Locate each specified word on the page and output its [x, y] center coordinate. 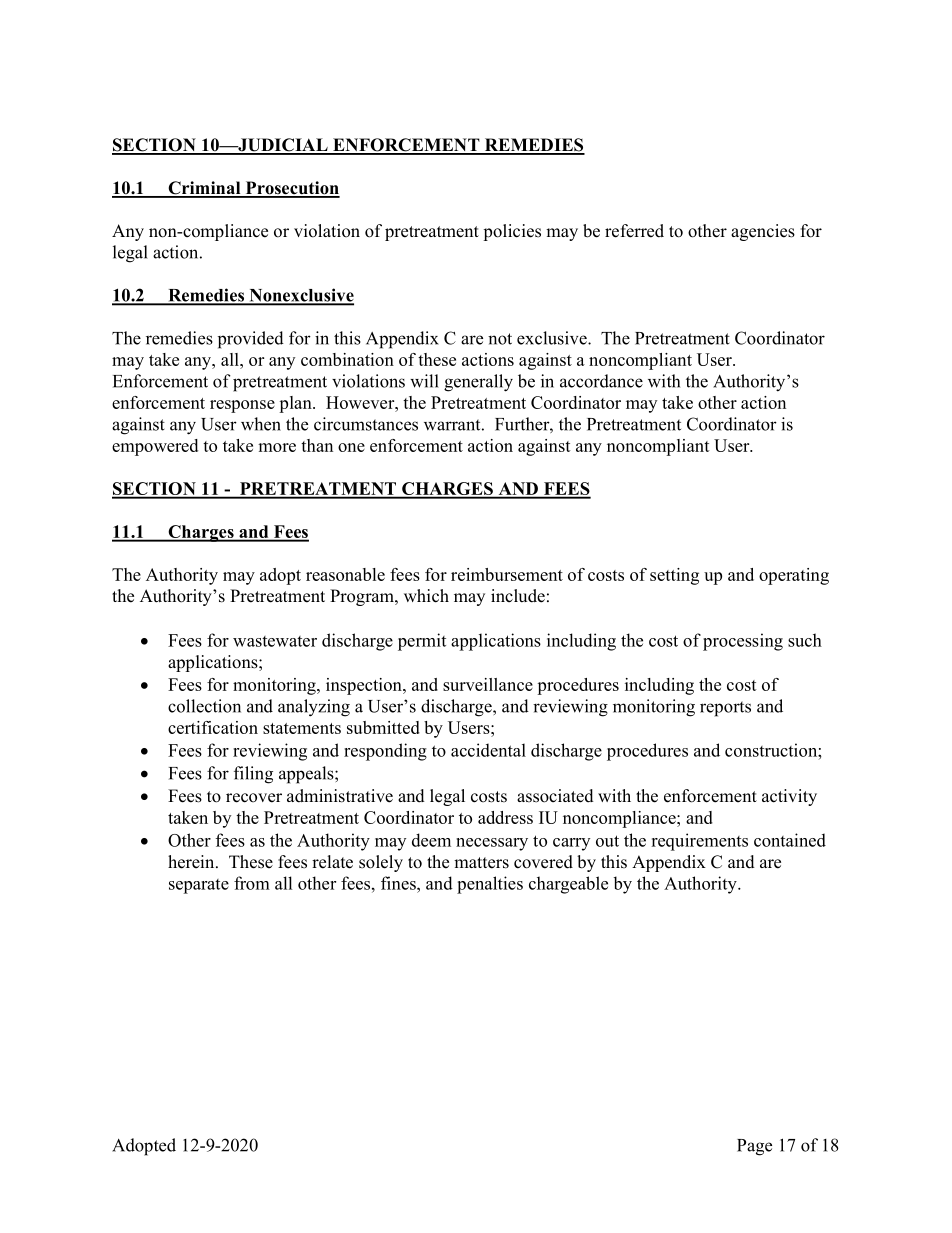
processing [743, 642]
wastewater [275, 641]
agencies [763, 232]
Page [754, 1147]
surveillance [488, 684]
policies [512, 232]
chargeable [568, 885]
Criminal [204, 189]
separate [199, 886]
